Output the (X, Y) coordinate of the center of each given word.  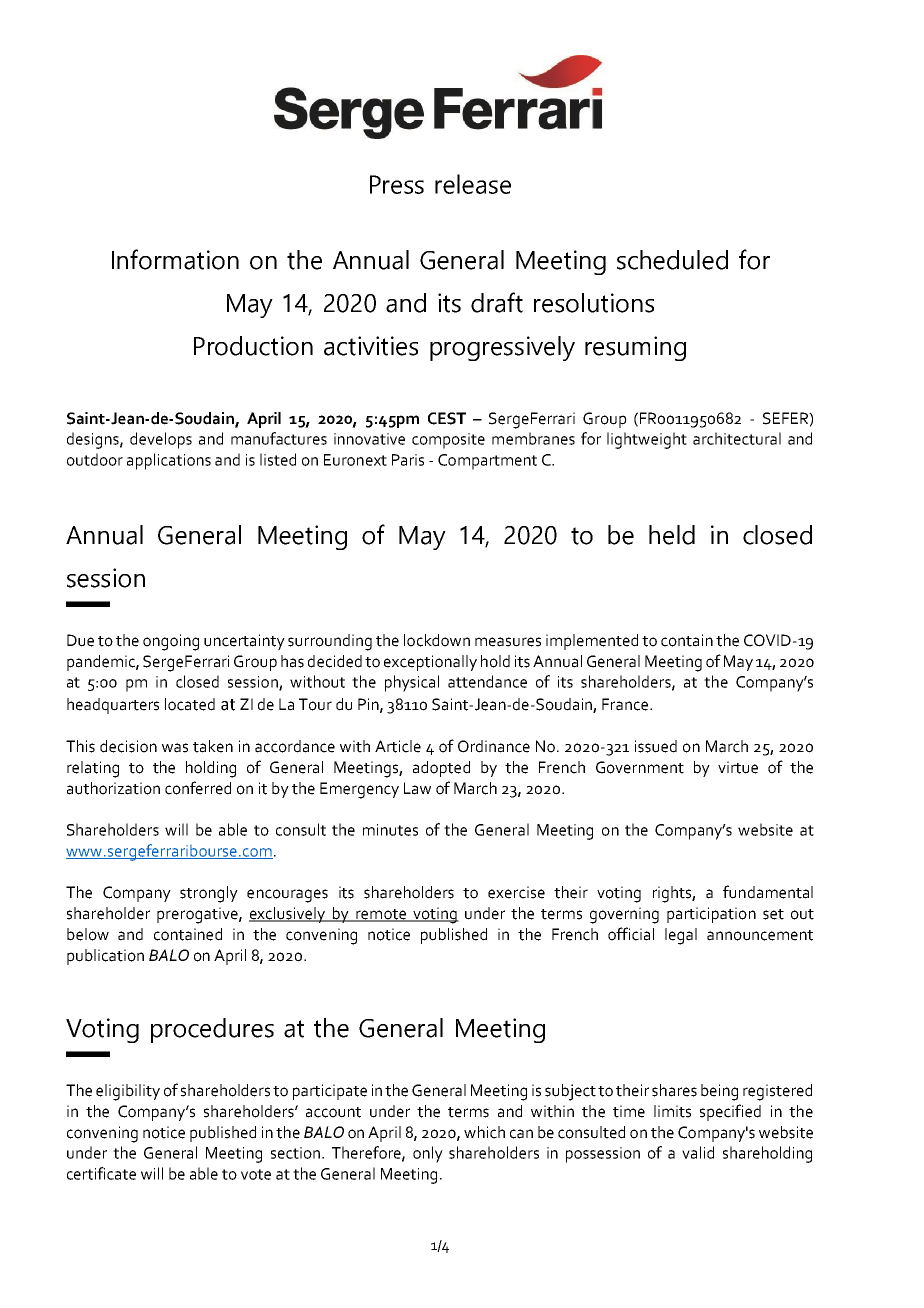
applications (169, 461)
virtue (738, 767)
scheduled (672, 260)
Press (397, 184)
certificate (101, 1173)
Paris (408, 460)
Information (175, 259)
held (672, 535)
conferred (198, 788)
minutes (390, 830)
